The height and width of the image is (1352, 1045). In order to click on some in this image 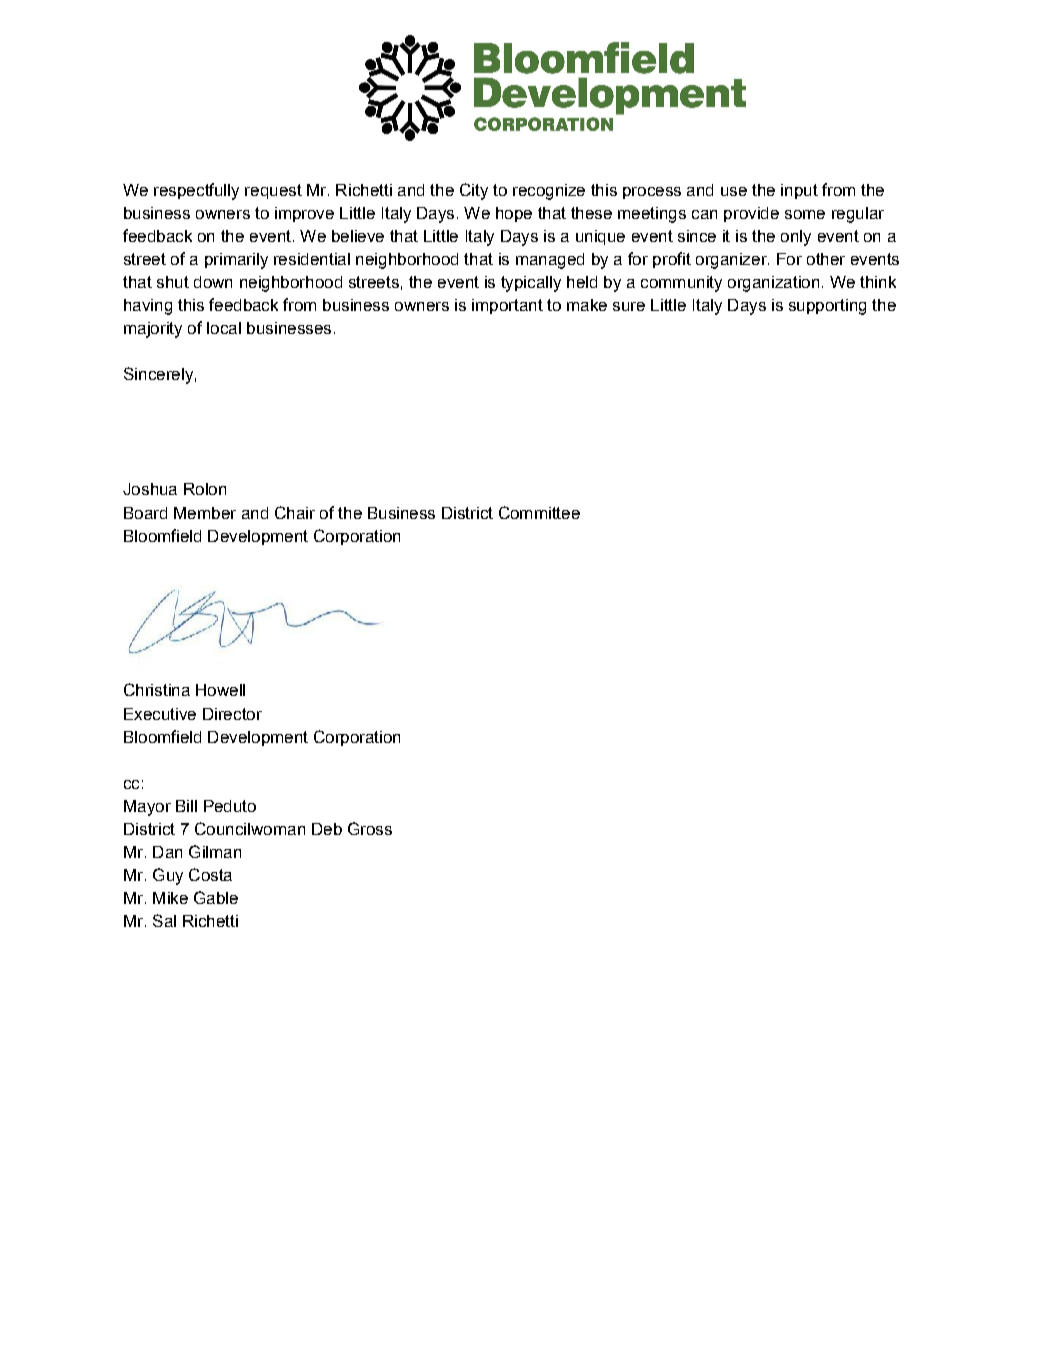, I will do `click(805, 214)`.
